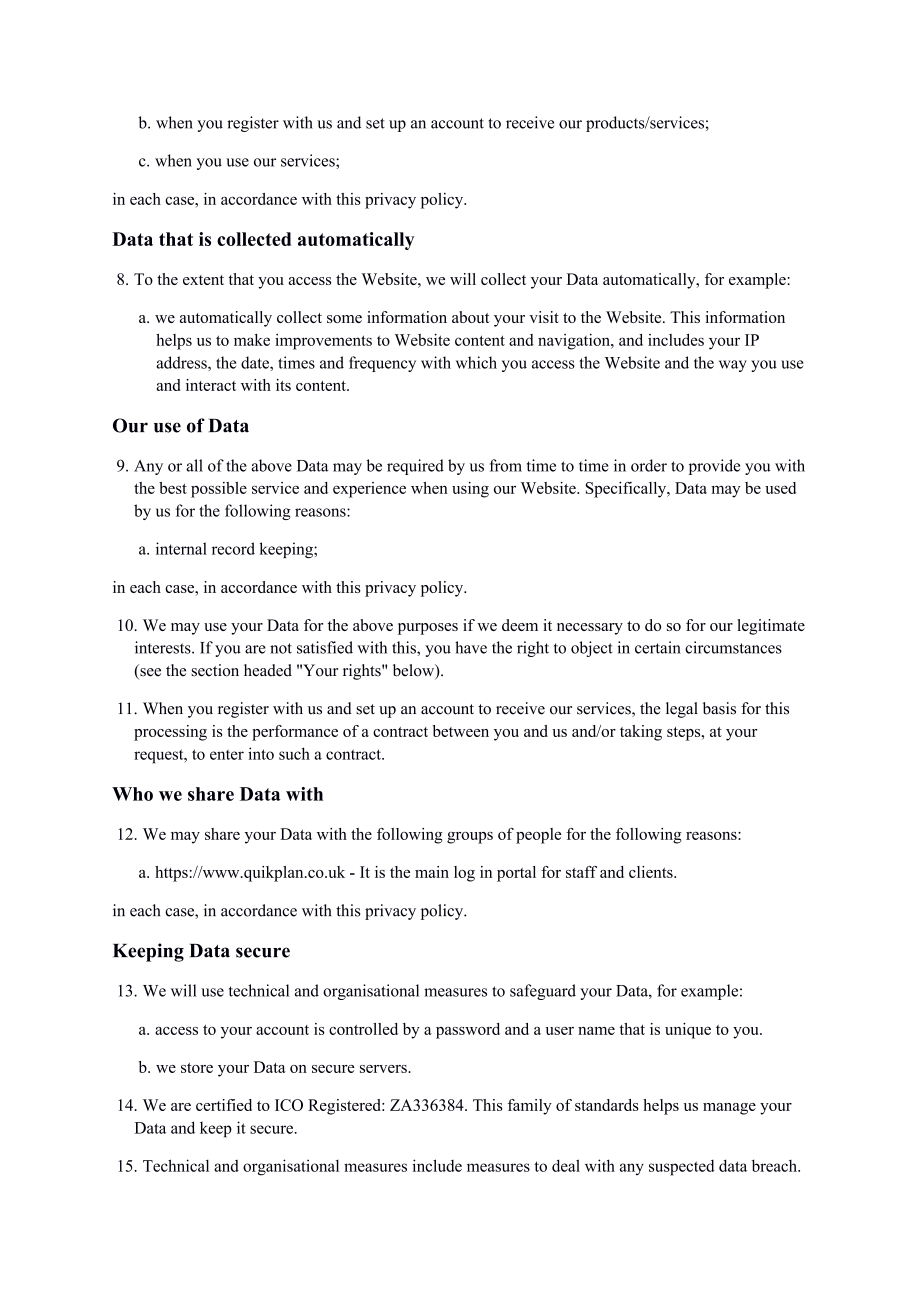  What do you see at coordinates (530, 1107) in the page?
I see `family` at bounding box center [530, 1107].
